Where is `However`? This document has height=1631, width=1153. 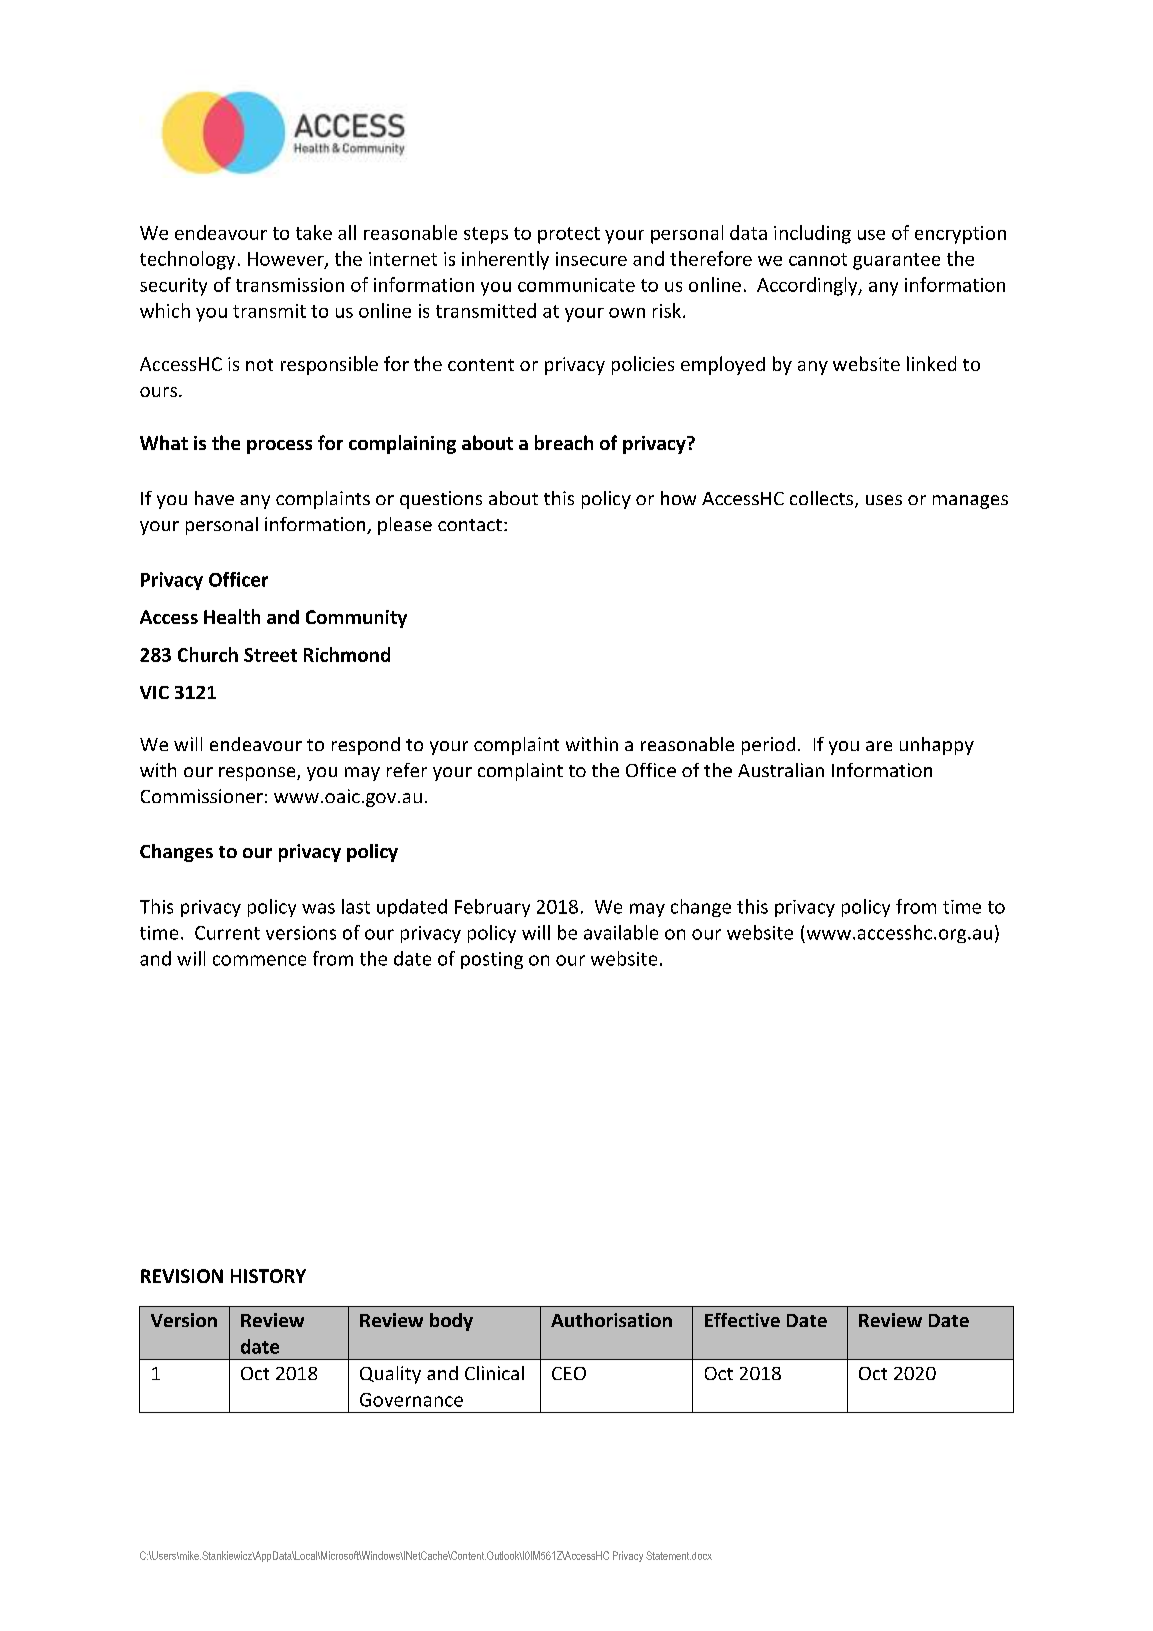
However is located at coordinates (287, 260).
